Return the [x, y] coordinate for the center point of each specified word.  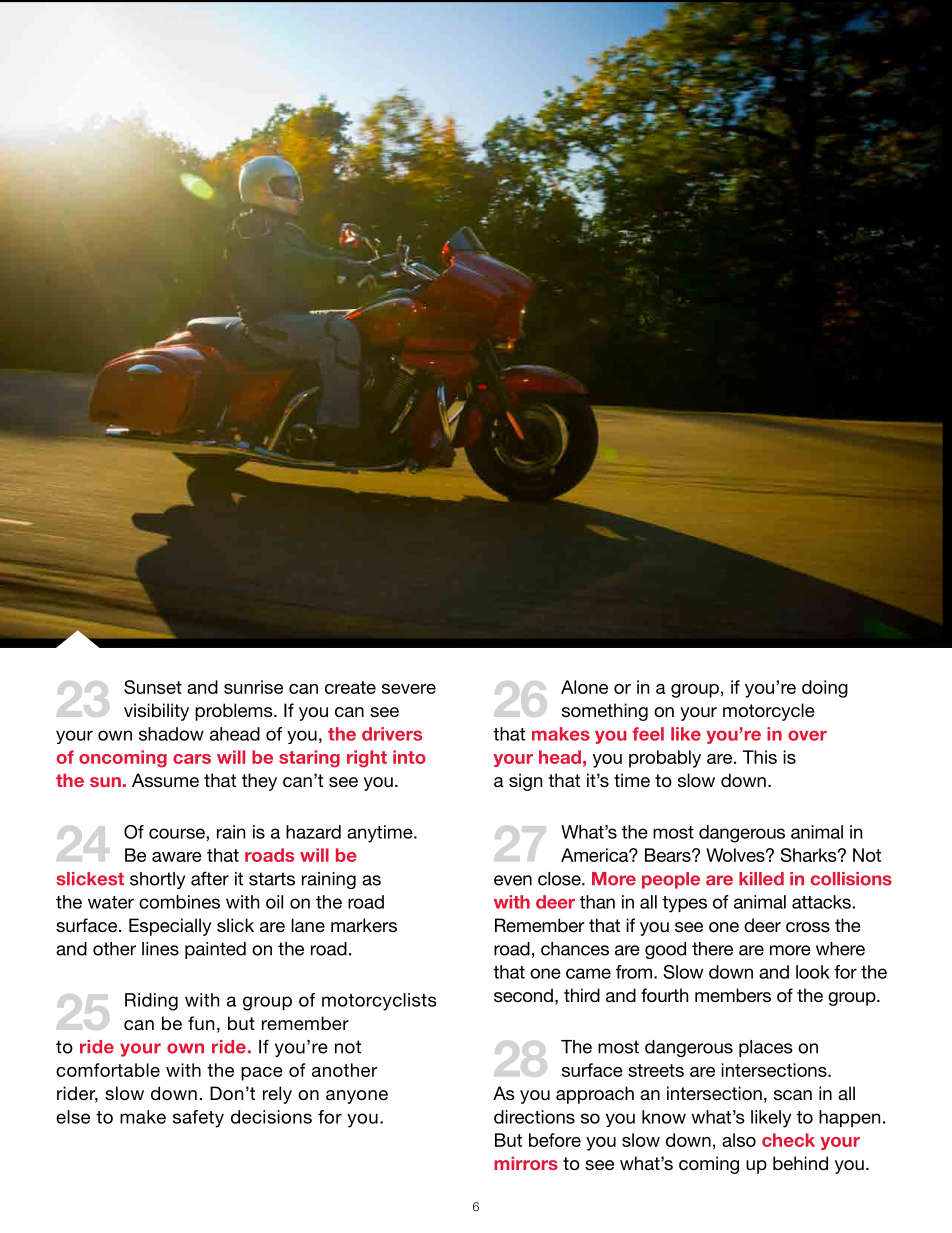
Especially [170, 927]
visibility [156, 712]
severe [409, 689]
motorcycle [769, 712]
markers [364, 925]
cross [808, 927]
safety [198, 1119]
